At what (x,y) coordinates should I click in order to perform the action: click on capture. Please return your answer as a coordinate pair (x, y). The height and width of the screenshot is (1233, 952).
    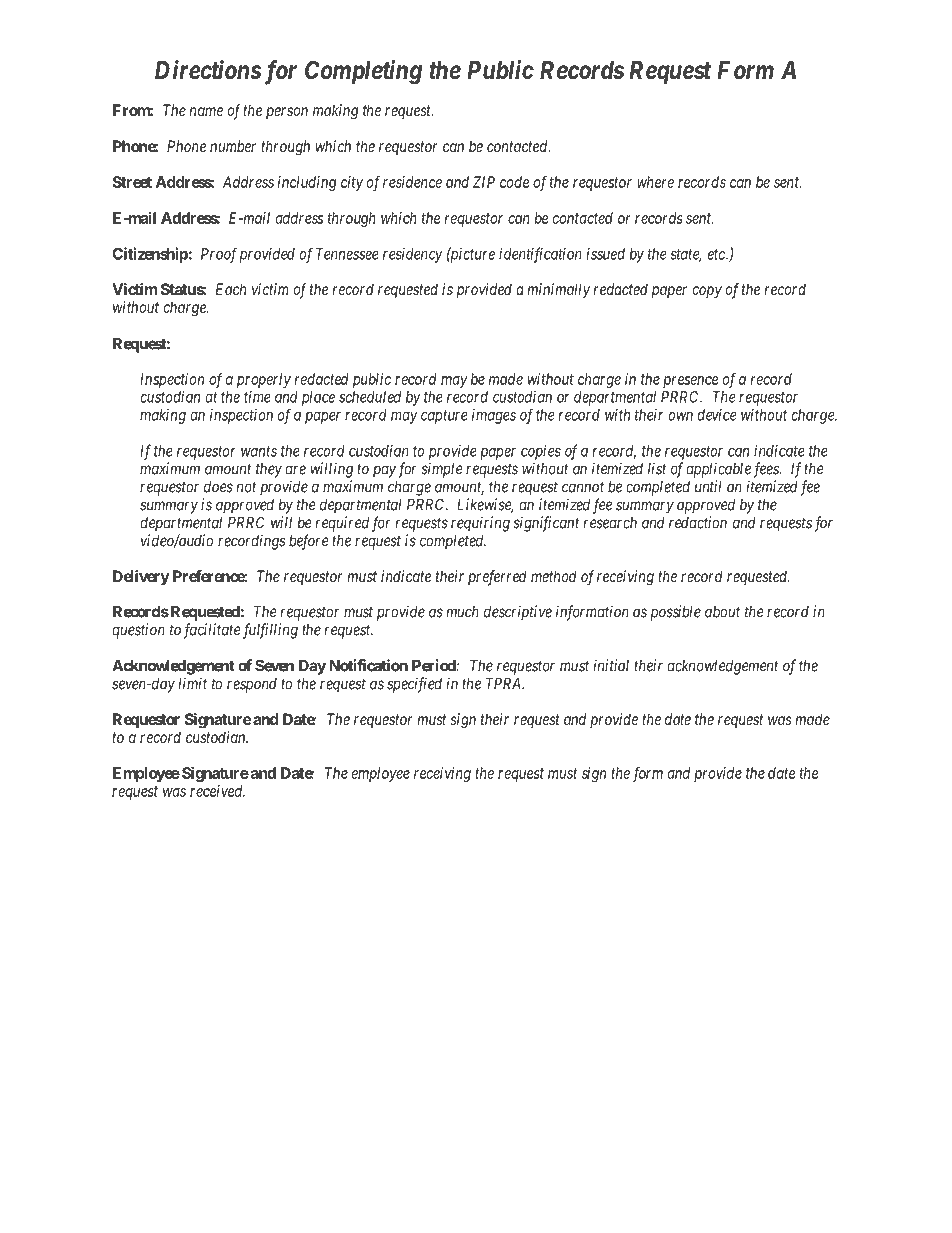
    Looking at the image, I should click on (444, 417).
